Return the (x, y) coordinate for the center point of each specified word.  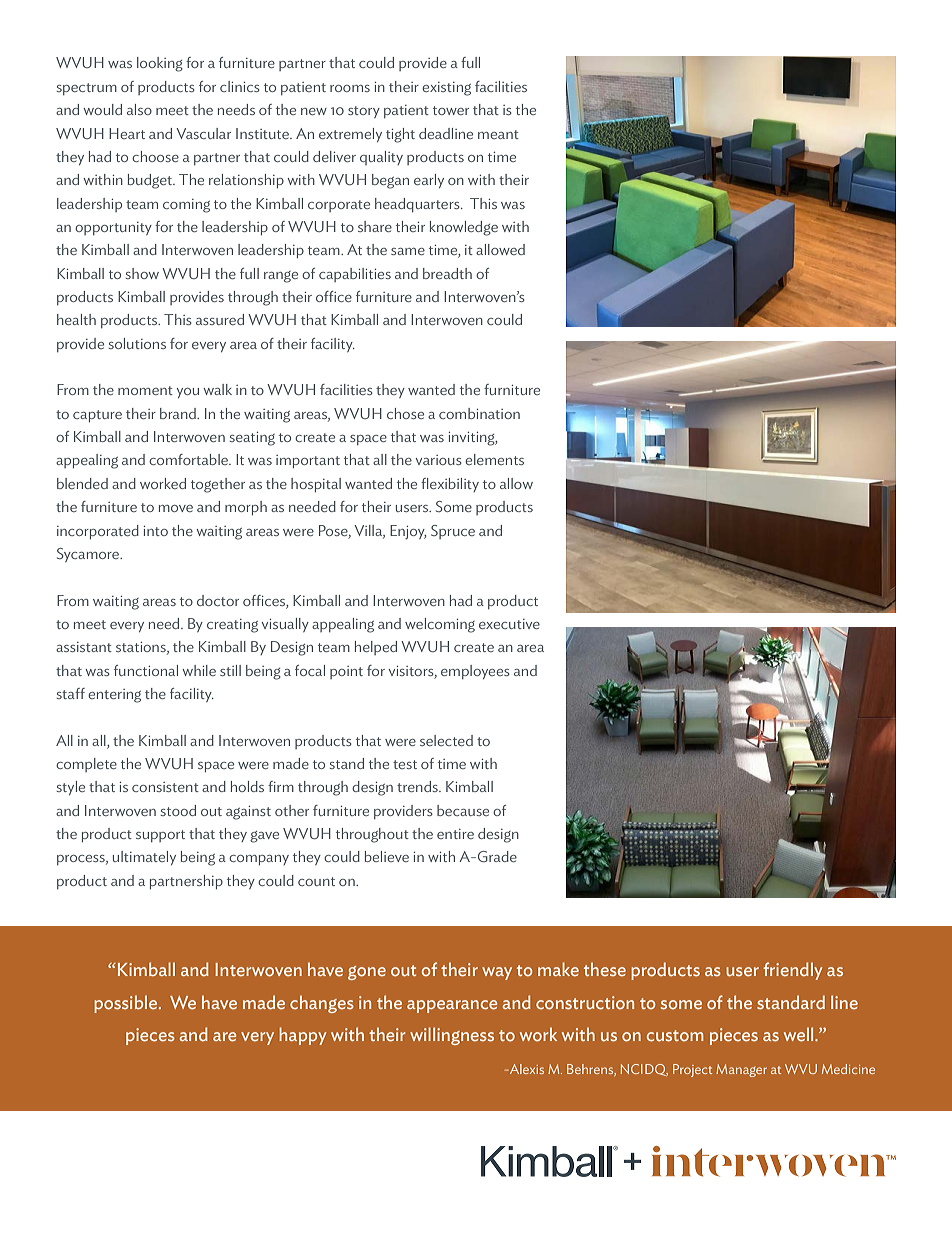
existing (446, 89)
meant (498, 134)
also (139, 109)
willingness (452, 1036)
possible (127, 1004)
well (800, 1034)
